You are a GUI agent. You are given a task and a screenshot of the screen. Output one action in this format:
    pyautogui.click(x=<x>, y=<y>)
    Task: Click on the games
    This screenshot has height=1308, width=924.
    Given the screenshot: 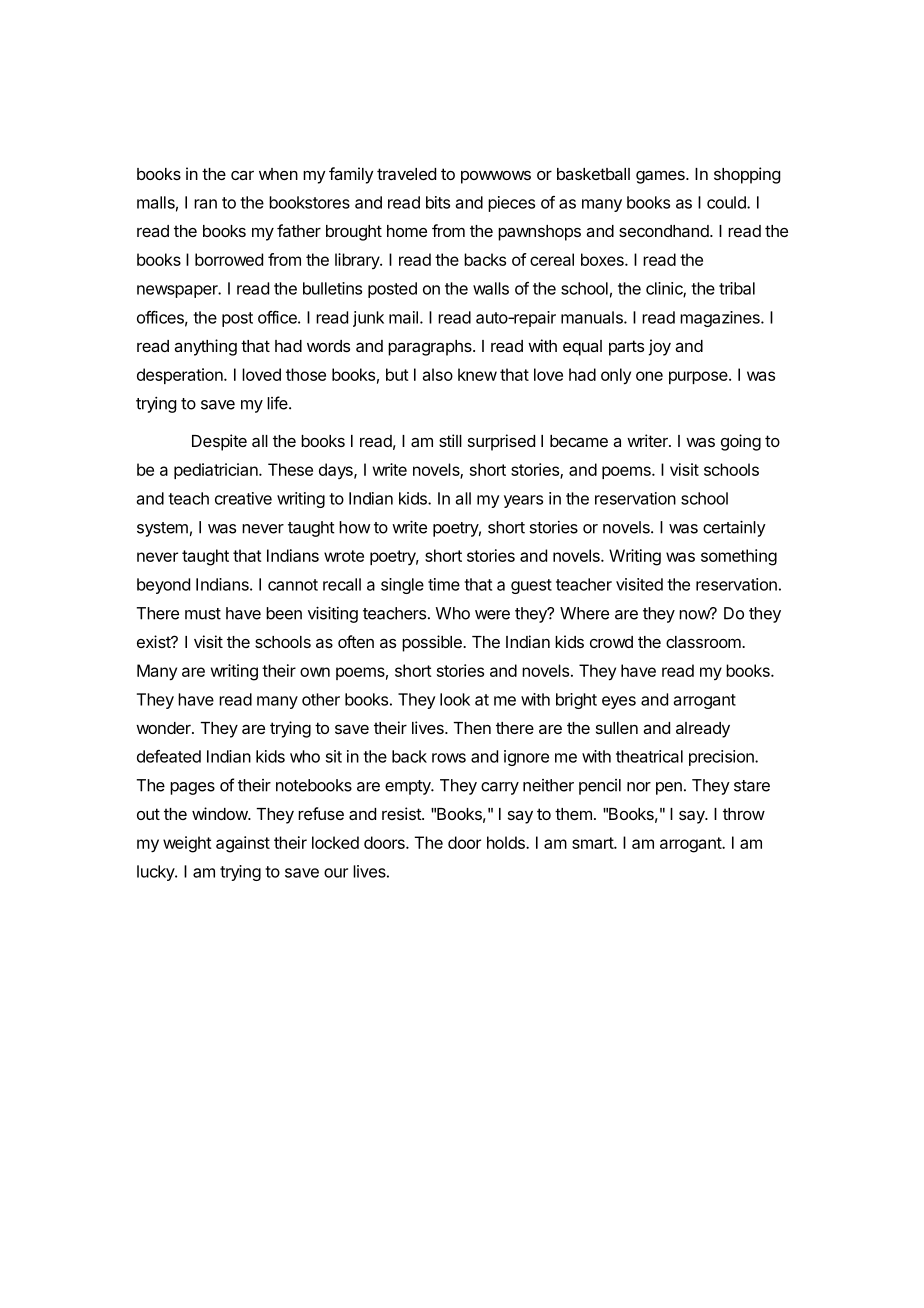 What is the action you would take?
    pyautogui.click(x=661, y=177)
